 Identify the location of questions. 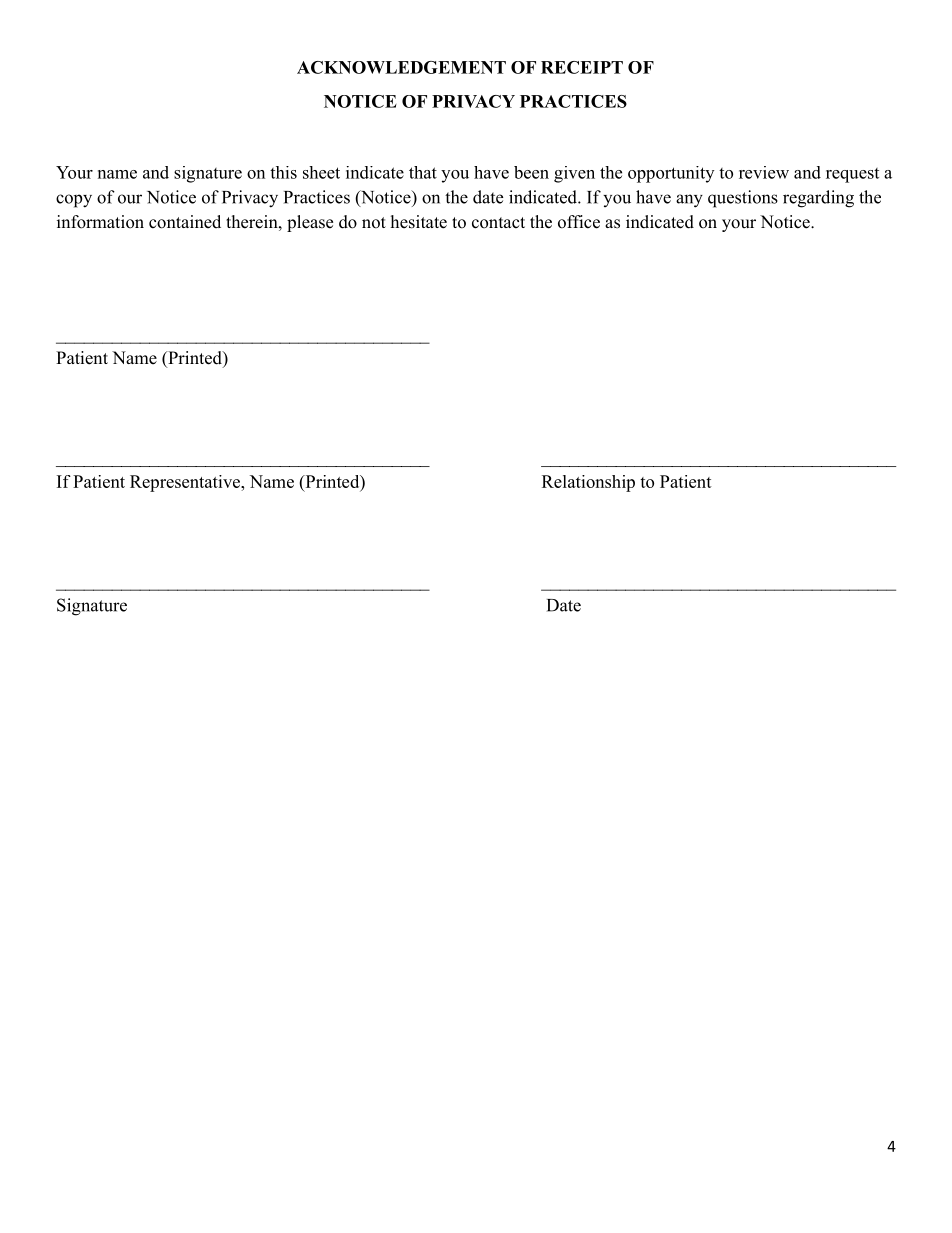
(743, 199).
